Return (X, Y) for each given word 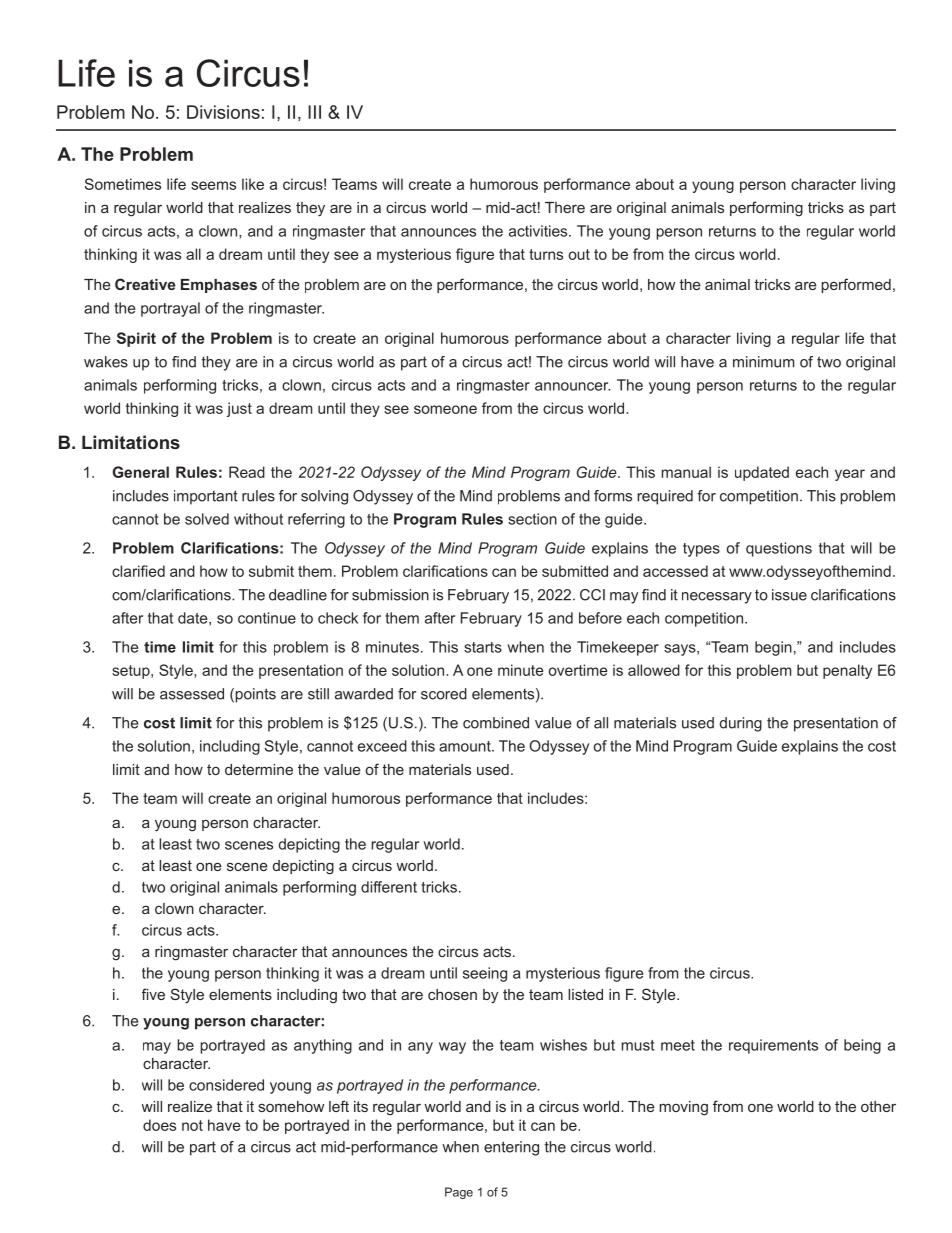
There (565, 207)
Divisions (223, 112)
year (850, 475)
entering (511, 1148)
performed (856, 285)
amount (466, 746)
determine (259, 769)
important (206, 497)
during (741, 724)
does (159, 1125)
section (532, 519)
